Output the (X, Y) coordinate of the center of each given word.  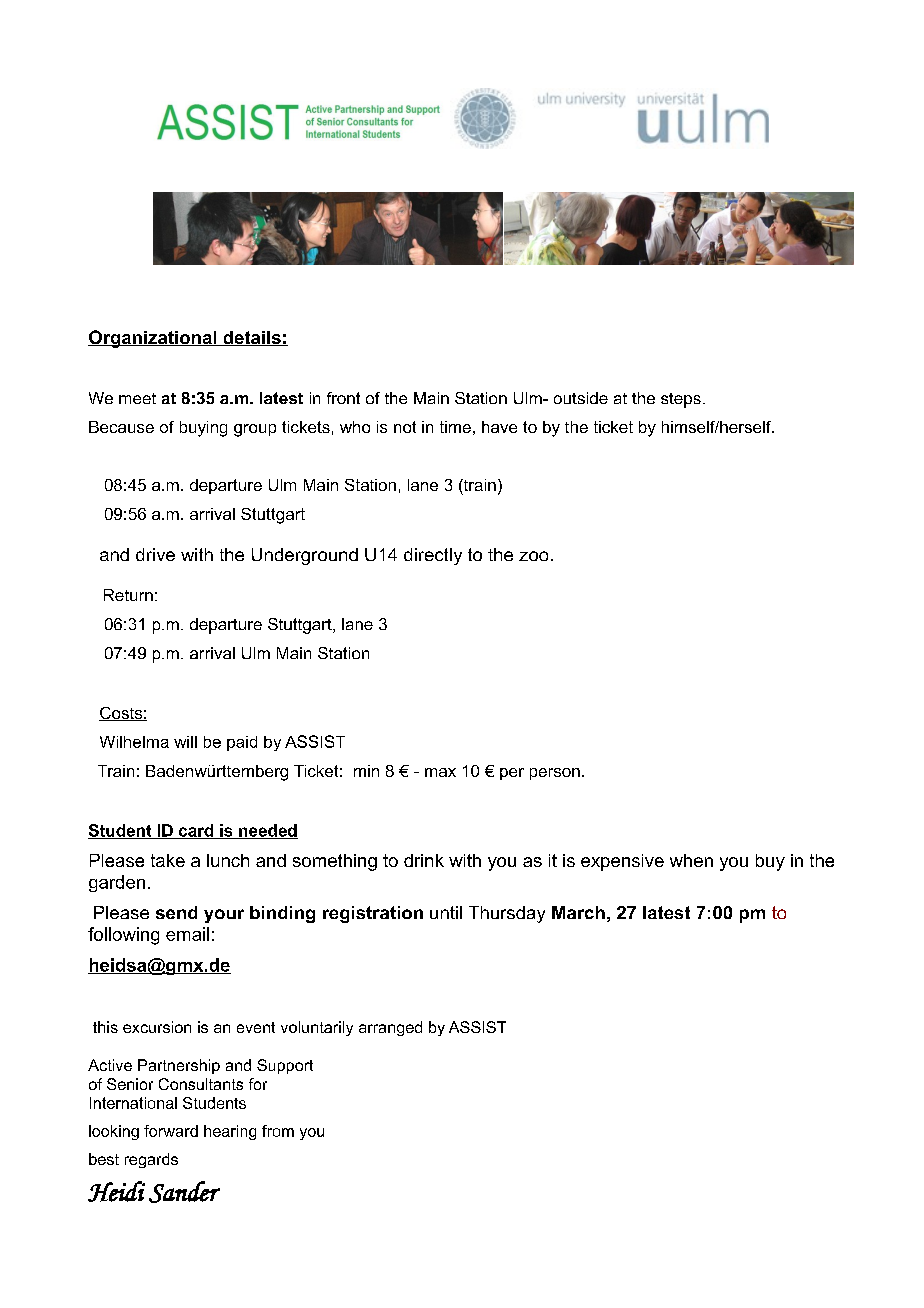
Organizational (153, 339)
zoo (533, 556)
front (343, 398)
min (366, 771)
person (555, 774)
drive (155, 554)
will (185, 742)
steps (681, 400)
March (578, 912)
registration (373, 914)
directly (433, 556)
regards (151, 1160)
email (187, 934)
